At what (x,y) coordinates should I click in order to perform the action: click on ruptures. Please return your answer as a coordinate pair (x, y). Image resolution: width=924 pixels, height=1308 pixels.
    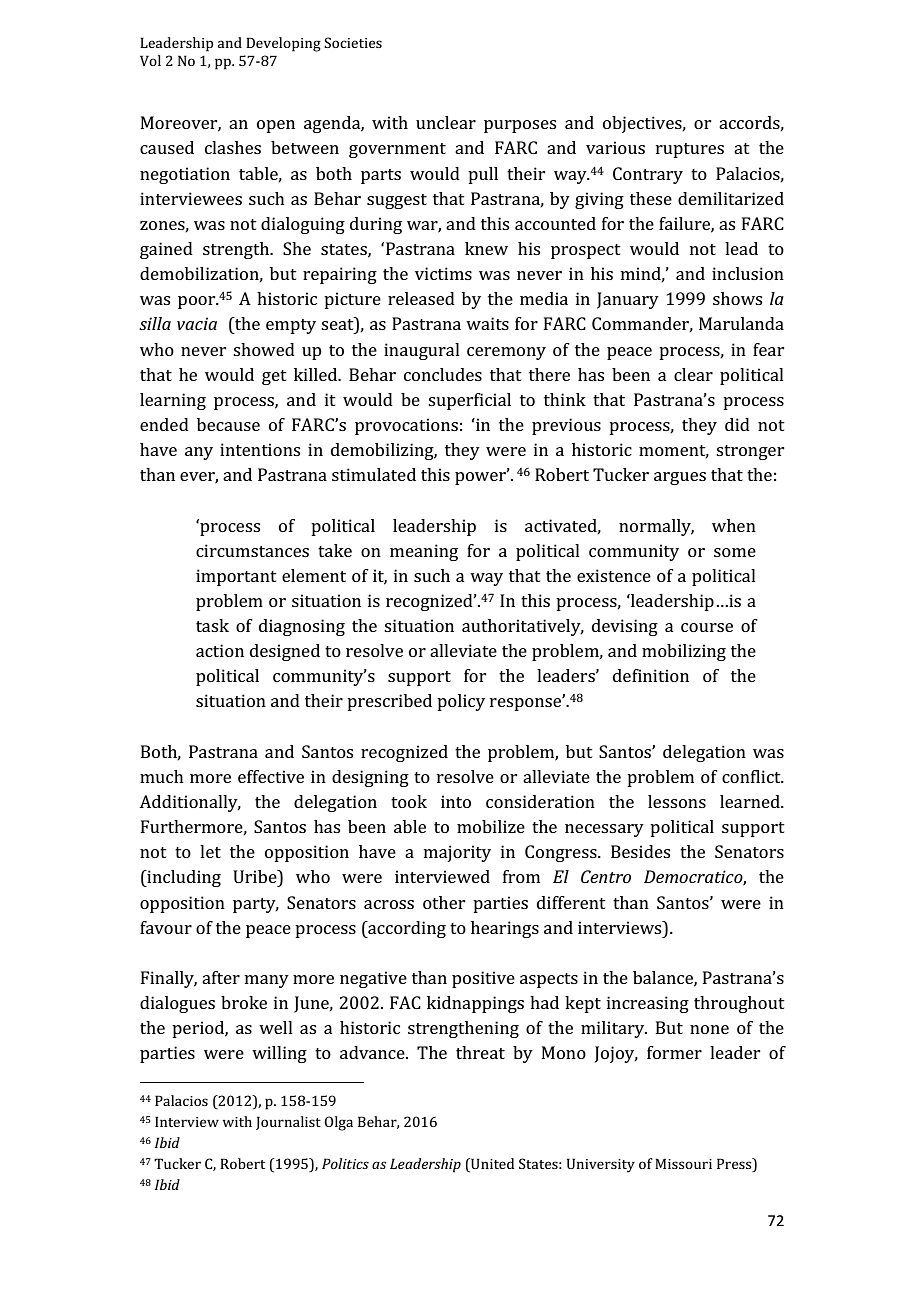
    Looking at the image, I should click on (690, 150).
